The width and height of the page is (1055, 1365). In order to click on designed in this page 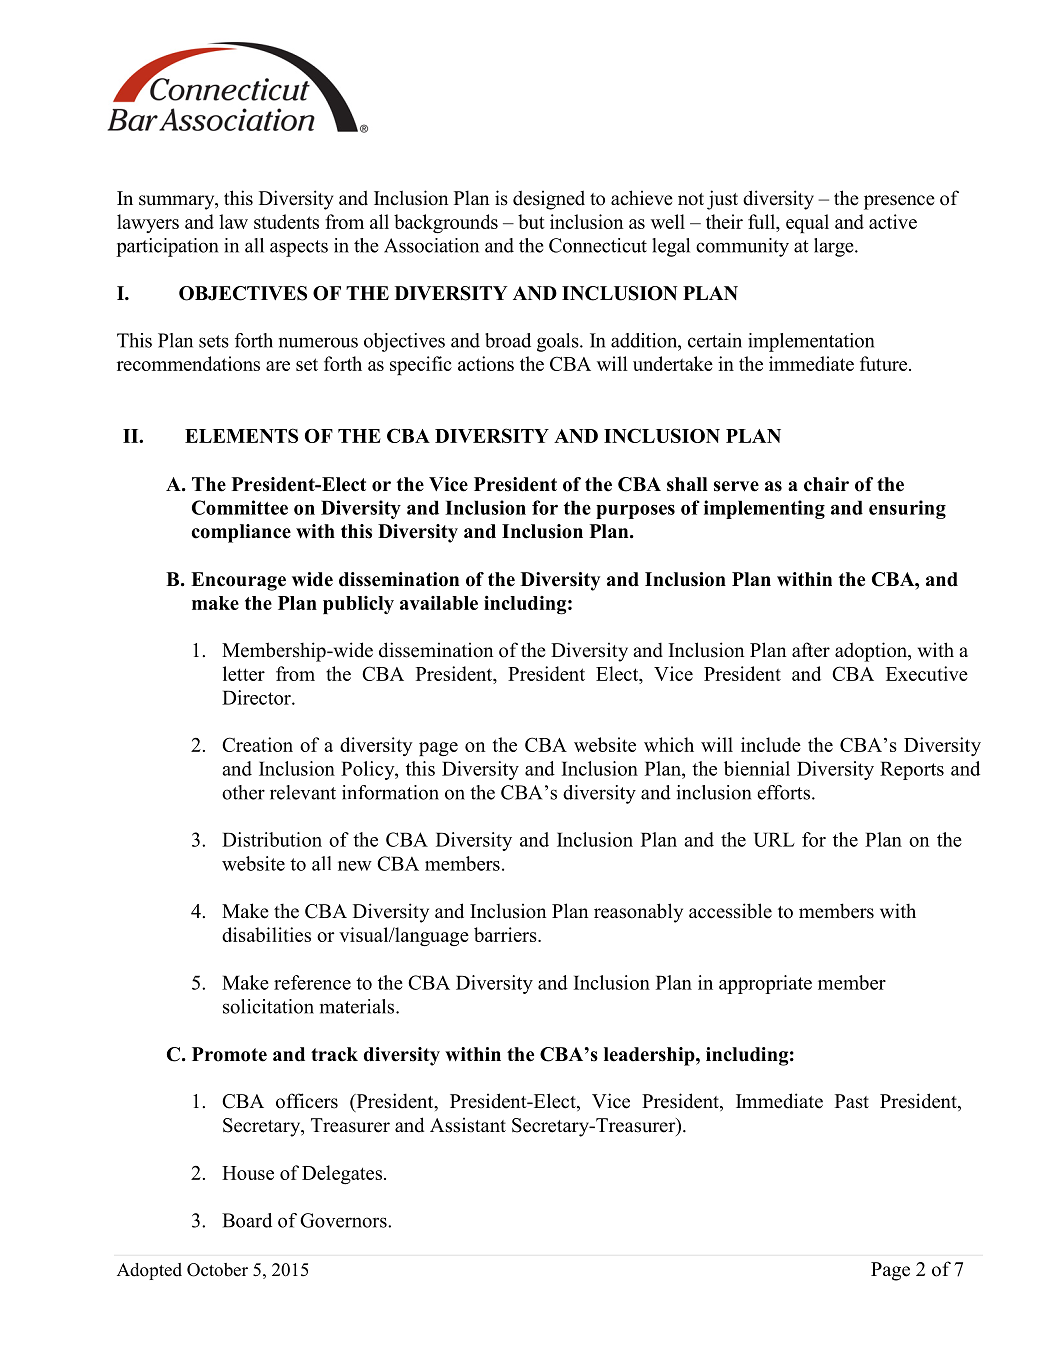, I will do `click(549, 200)`.
